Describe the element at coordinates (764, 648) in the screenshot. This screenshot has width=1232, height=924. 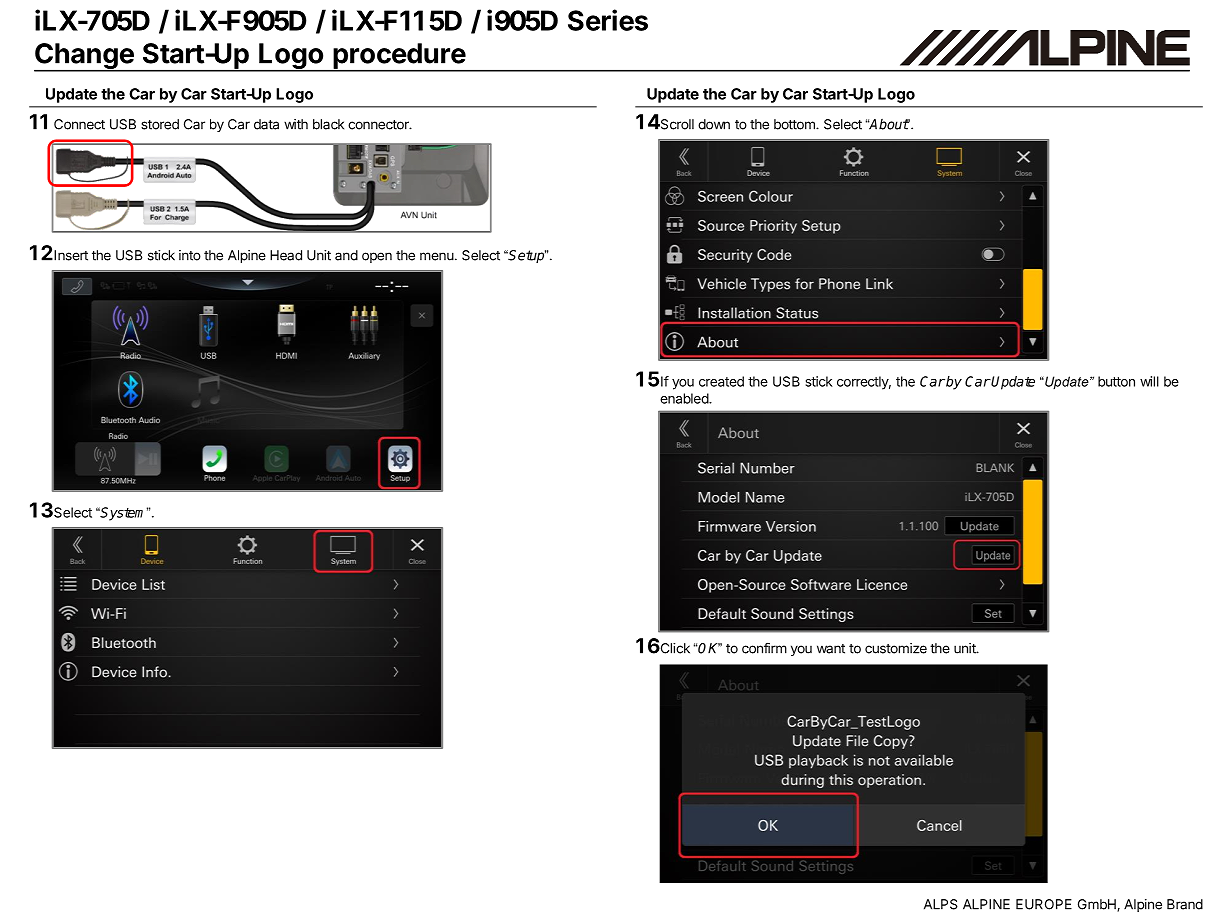
I see `confirm` at that location.
